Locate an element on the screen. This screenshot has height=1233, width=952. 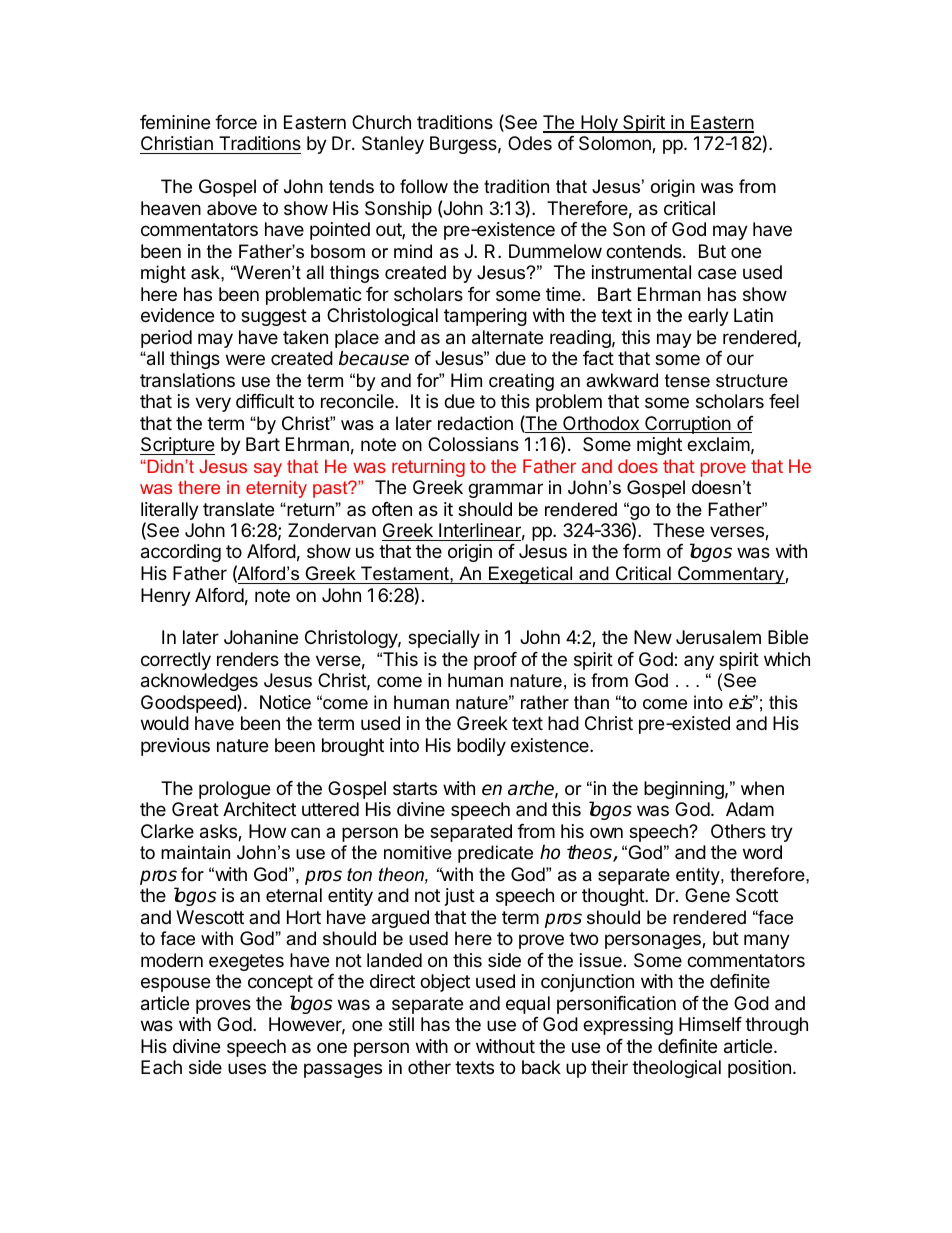
Himself is located at coordinates (710, 1024).
